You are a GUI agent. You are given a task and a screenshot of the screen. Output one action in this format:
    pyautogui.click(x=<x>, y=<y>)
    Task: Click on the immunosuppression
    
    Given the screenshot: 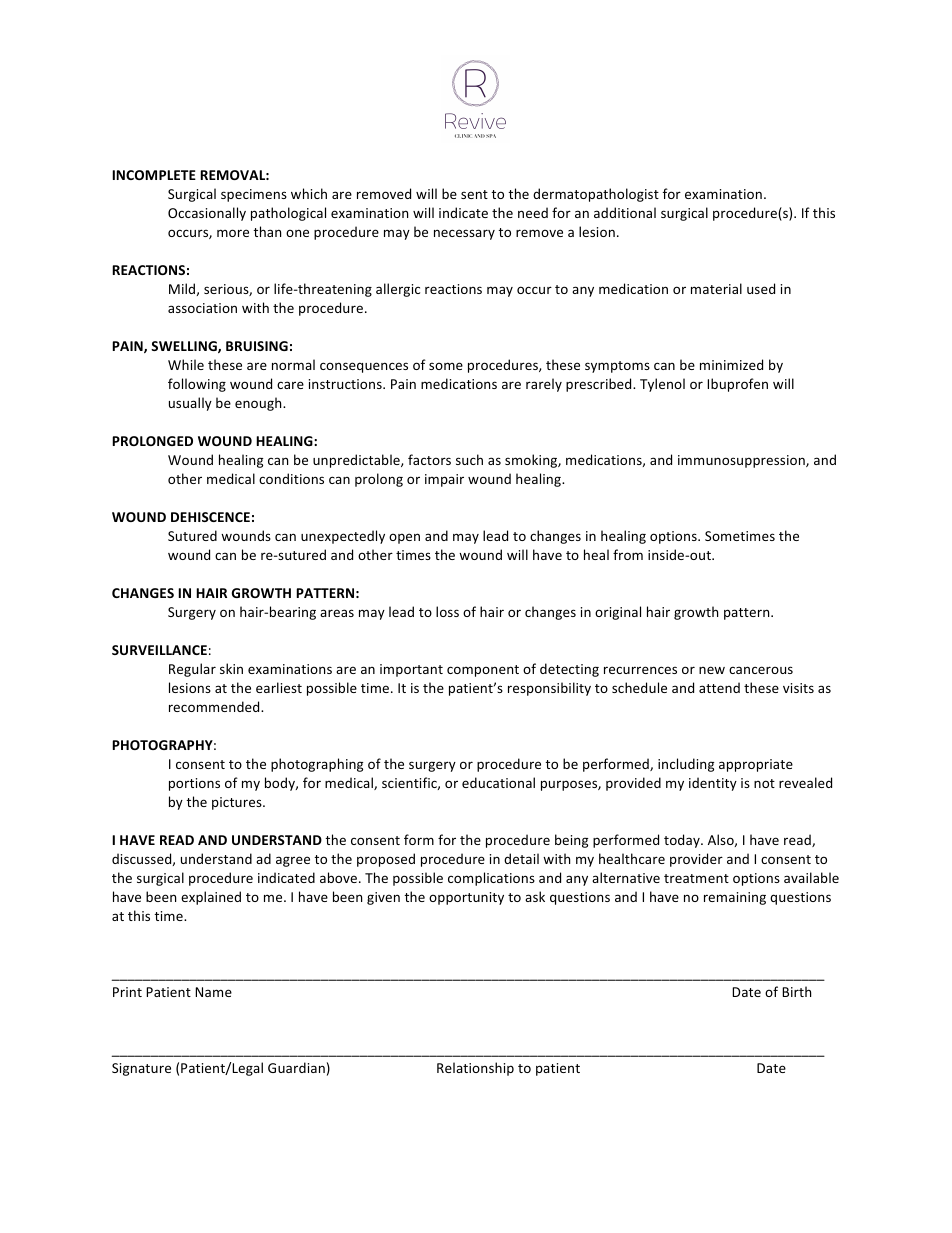 What is the action you would take?
    pyautogui.click(x=742, y=461)
